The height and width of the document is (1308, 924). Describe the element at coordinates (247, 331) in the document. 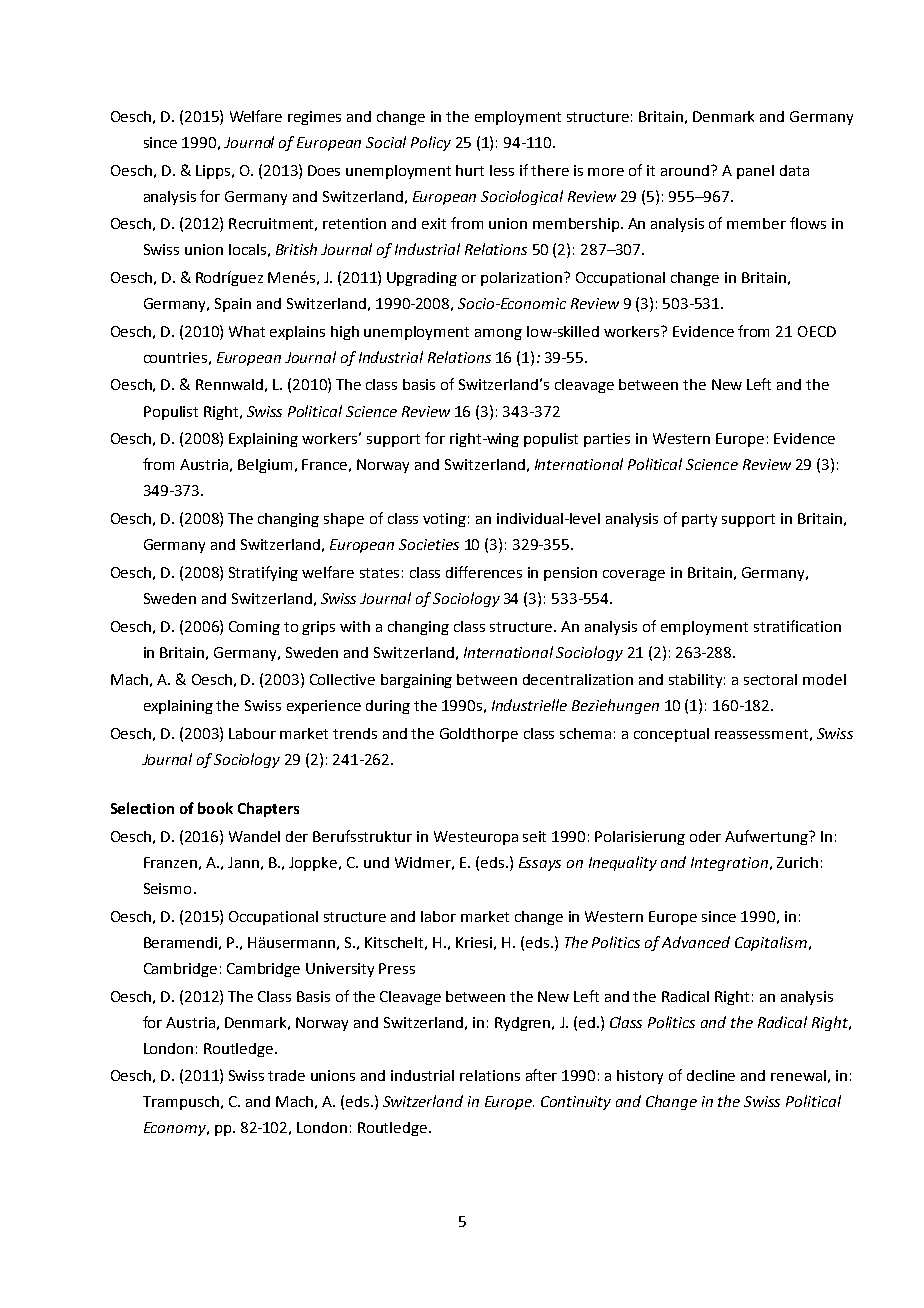

I see `What` at that location.
